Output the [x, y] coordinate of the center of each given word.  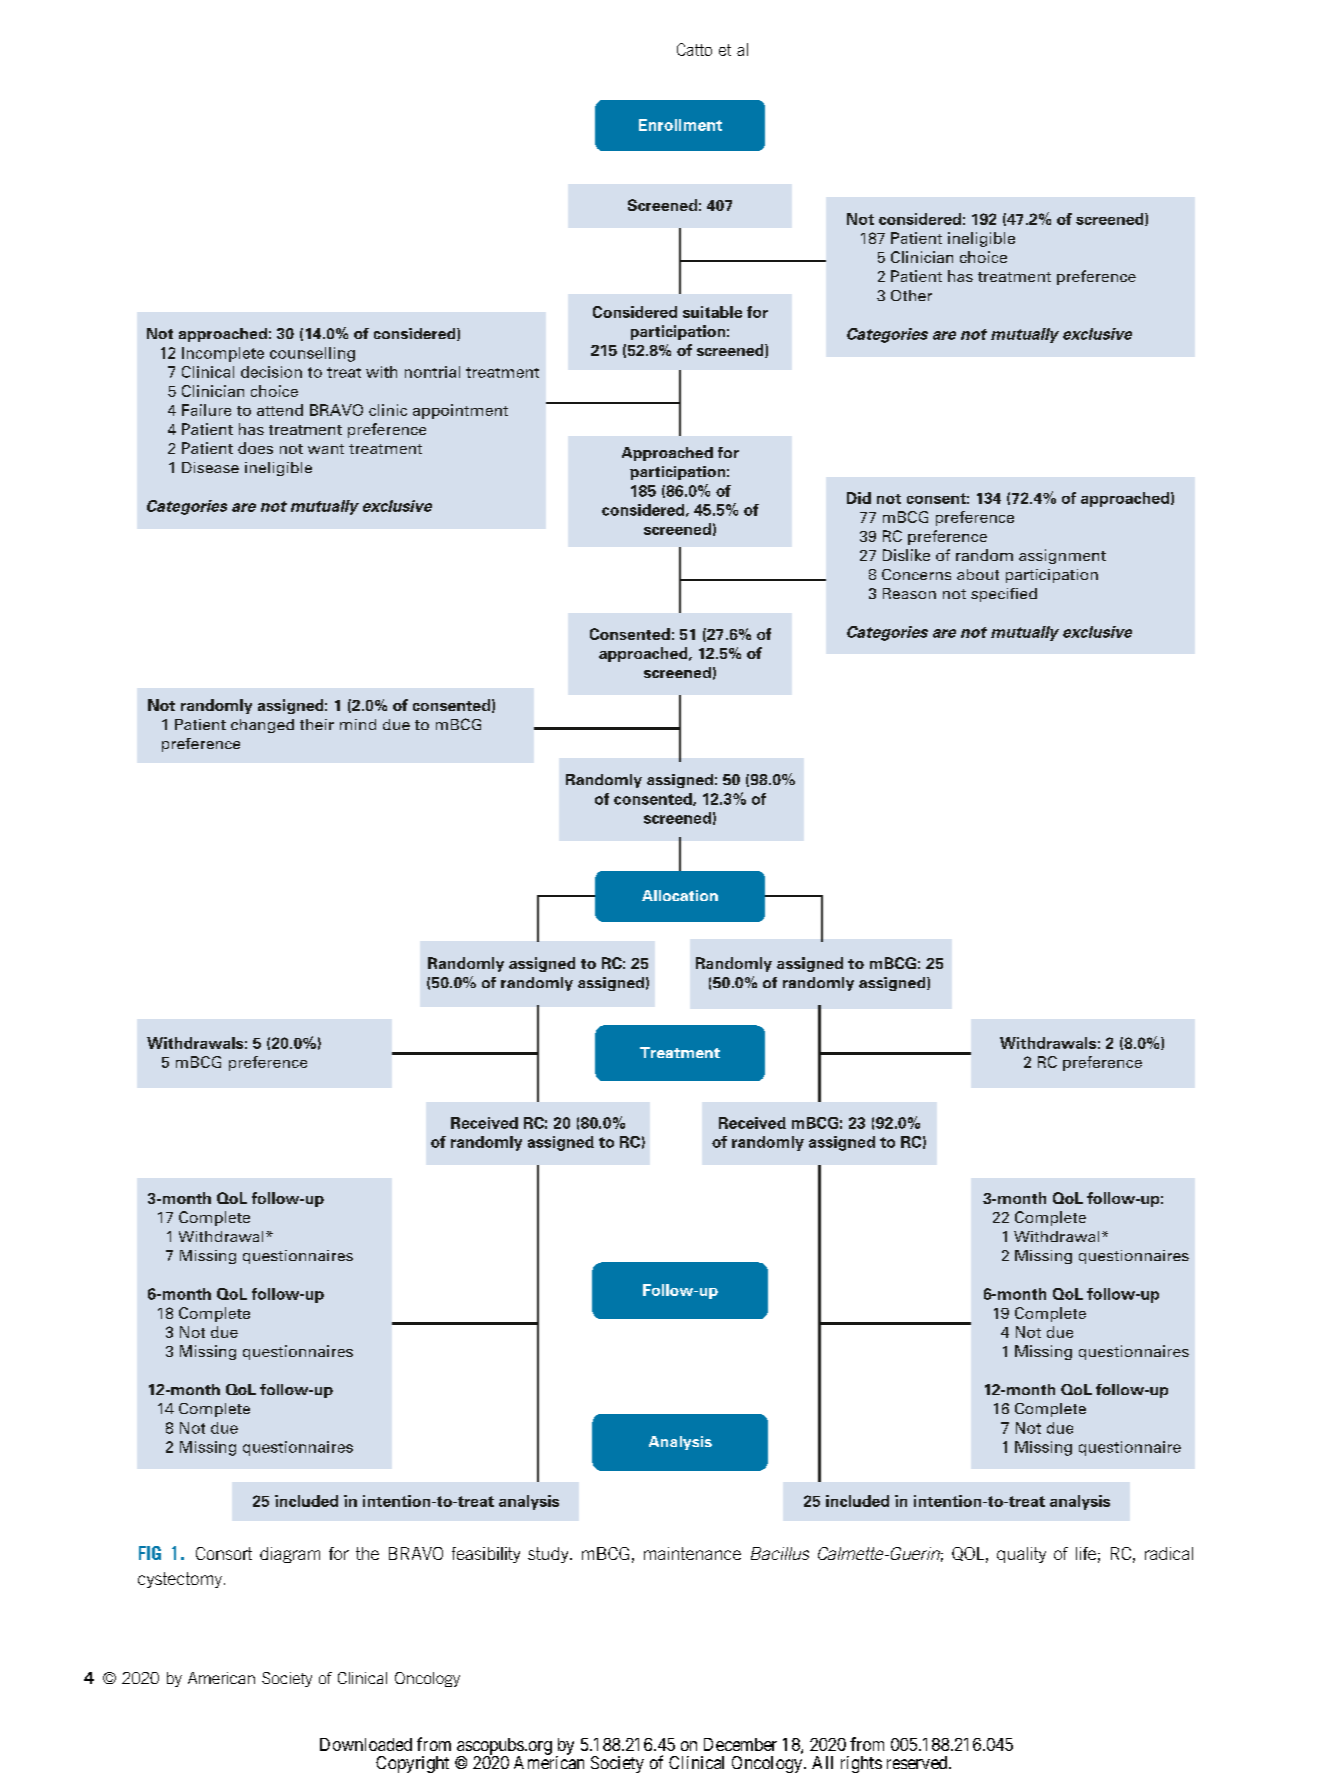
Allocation [680, 895]
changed [262, 726]
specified [1004, 595]
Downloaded [366, 1744]
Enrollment [680, 125]
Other [911, 295]
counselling [312, 354]
